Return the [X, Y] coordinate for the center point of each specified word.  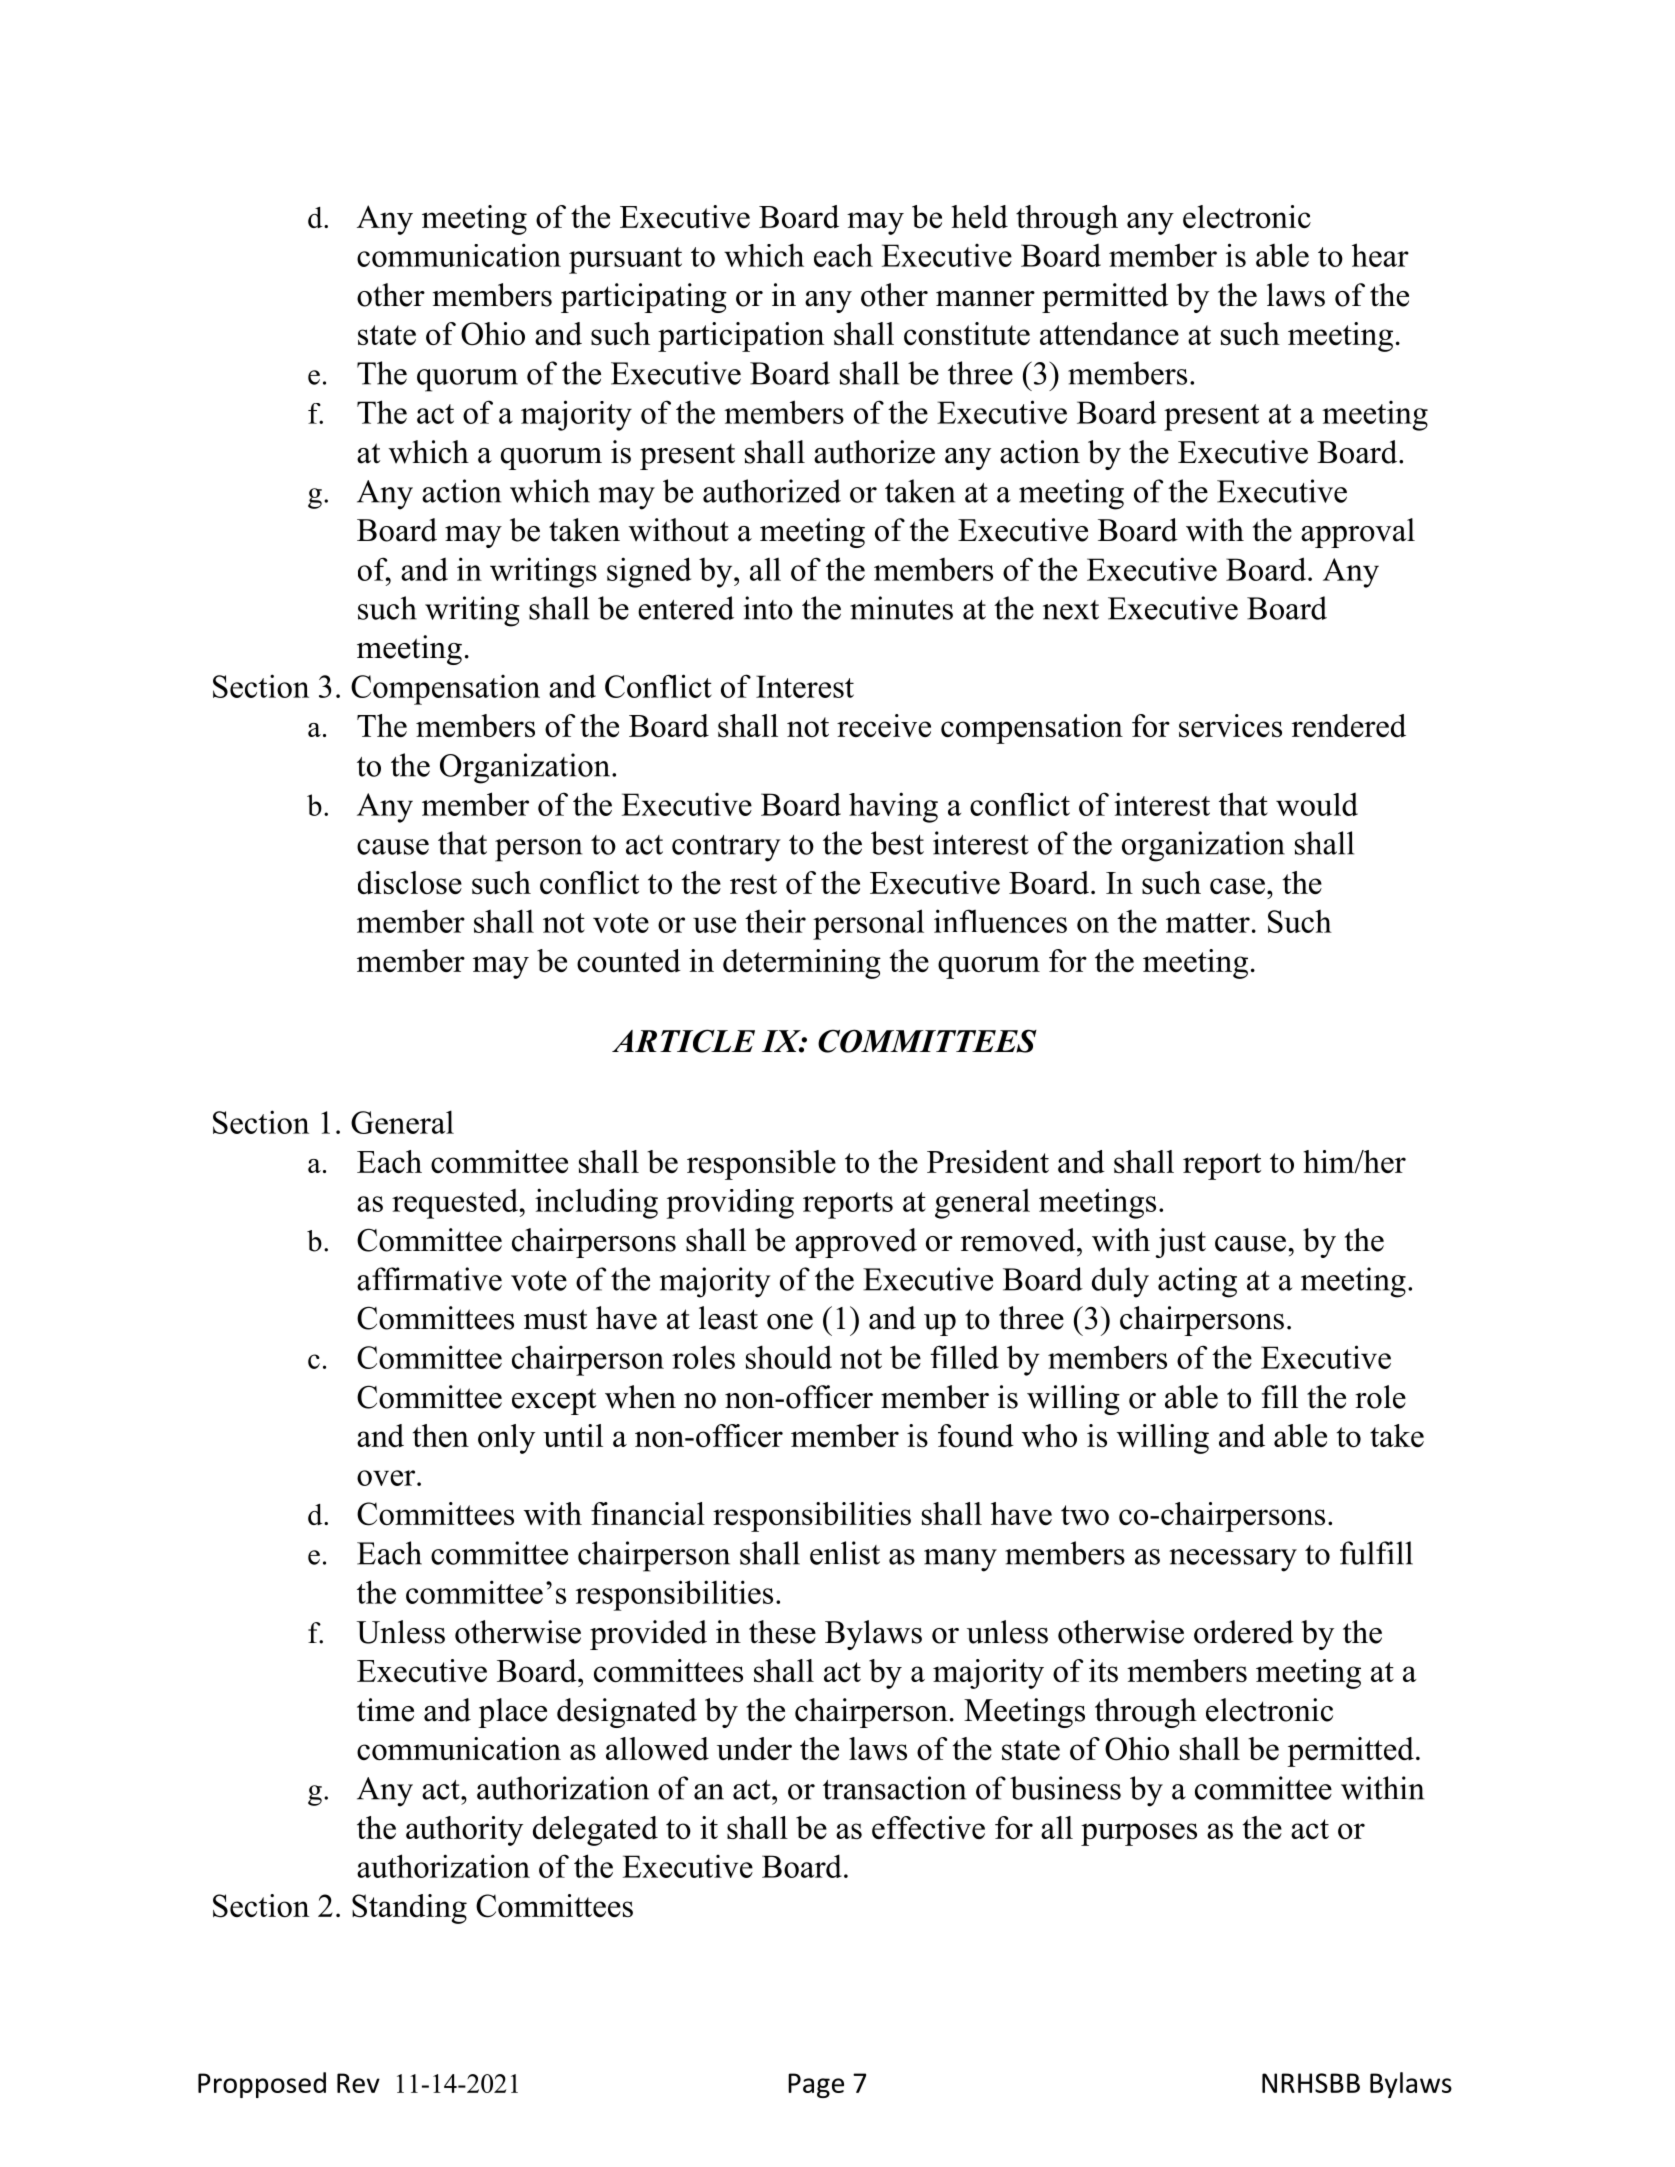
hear [1380, 255]
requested [456, 1204]
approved [856, 1243]
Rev [358, 2083]
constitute [967, 333]
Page [816, 2085]
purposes [1139, 1834]
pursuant [625, 260]
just [1180, 1243]
